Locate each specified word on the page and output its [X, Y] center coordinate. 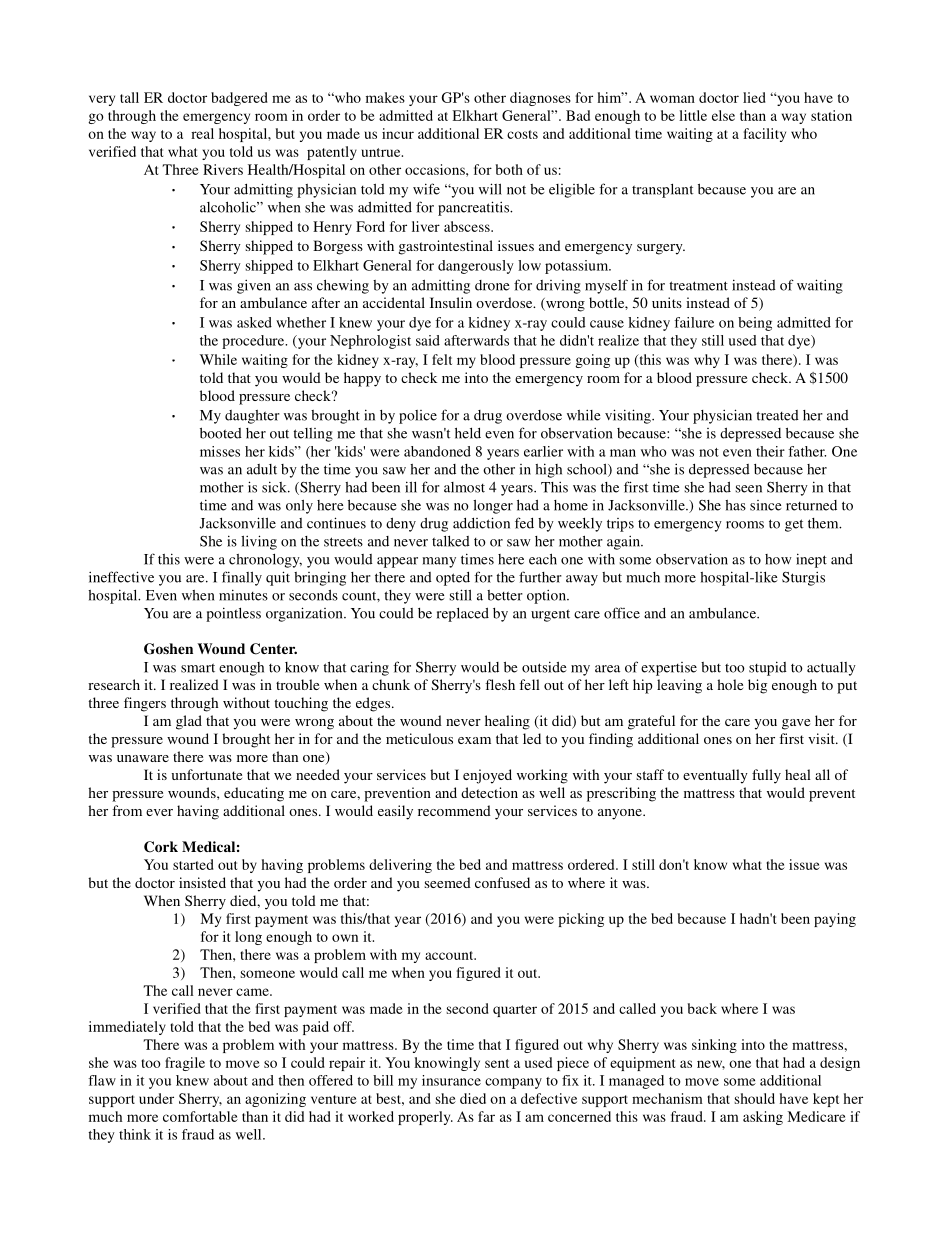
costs [522, 134]
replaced [463, 615]
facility [765, 135]
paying [835, 920]
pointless [233, 614]
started [193, 864]
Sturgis [803, 578]
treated [777, 415]
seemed [447, 882]
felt [442, 359]
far [486, 1116]
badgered [239, 99]
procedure [254, 342]
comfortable [200, 1116]
